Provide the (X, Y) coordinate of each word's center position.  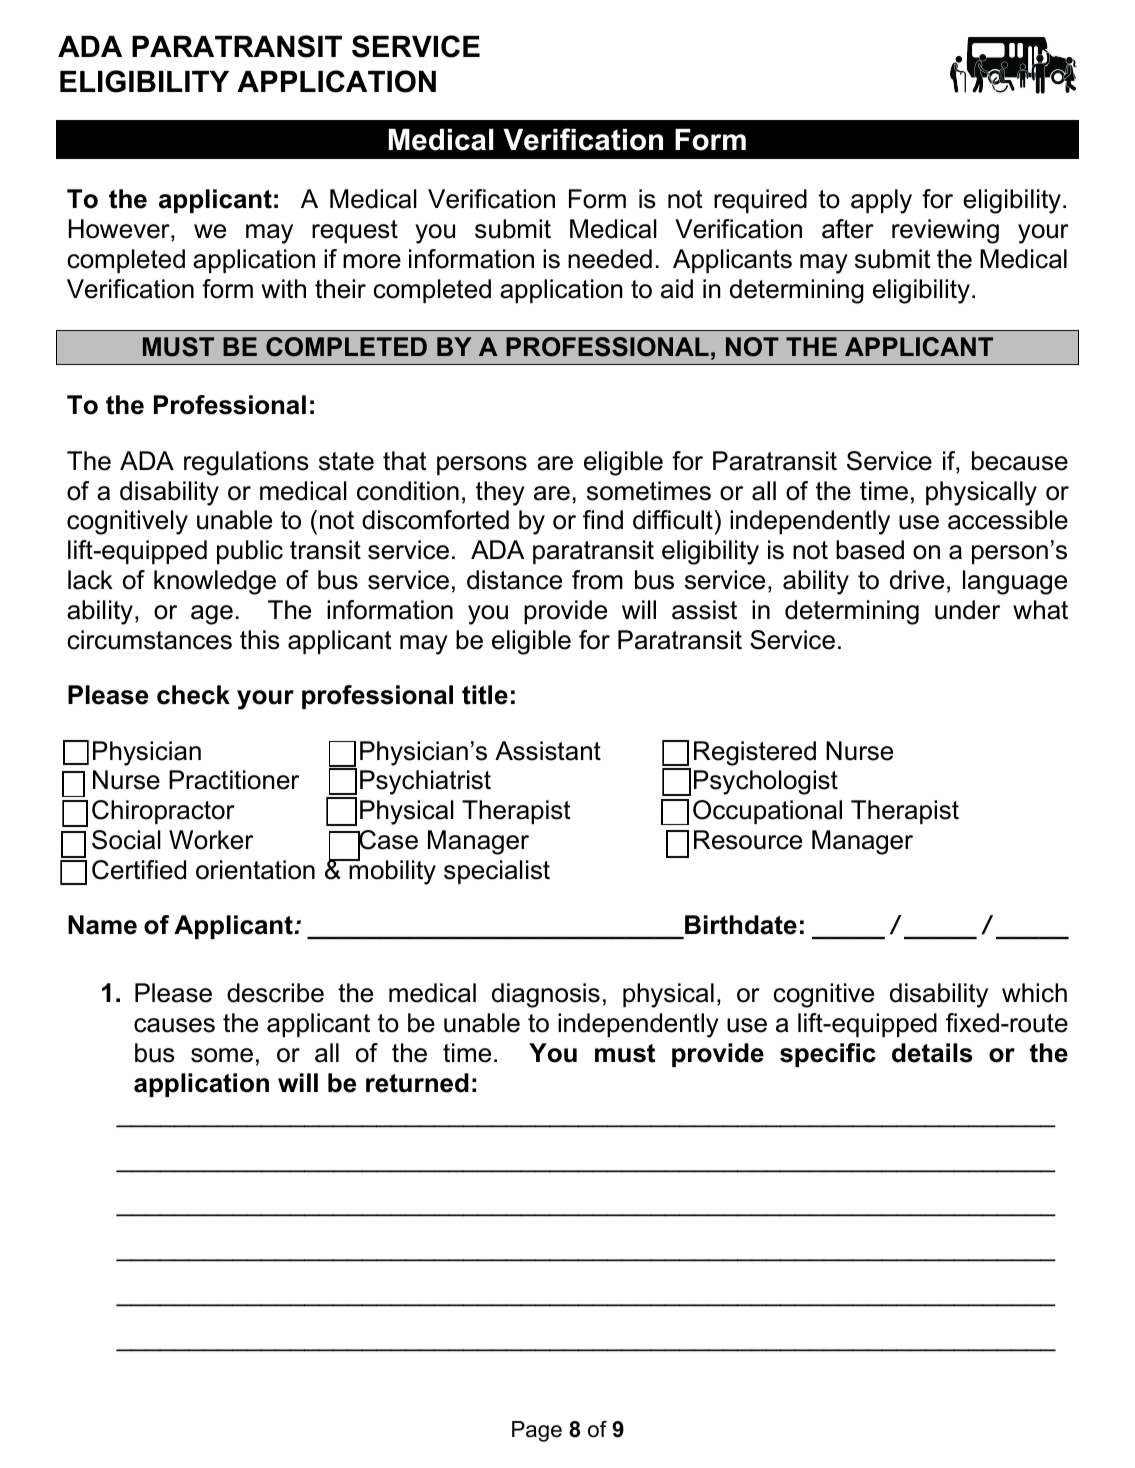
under (967, 610)
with (284, 288)
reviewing (945, 231)
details (932, 1053)
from (597, 580)
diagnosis (546, 995)
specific (828, 1055)
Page (537, 1431)
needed (610, 259)
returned (417, 1083)
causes (174, 1025)
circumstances (149, 640)
